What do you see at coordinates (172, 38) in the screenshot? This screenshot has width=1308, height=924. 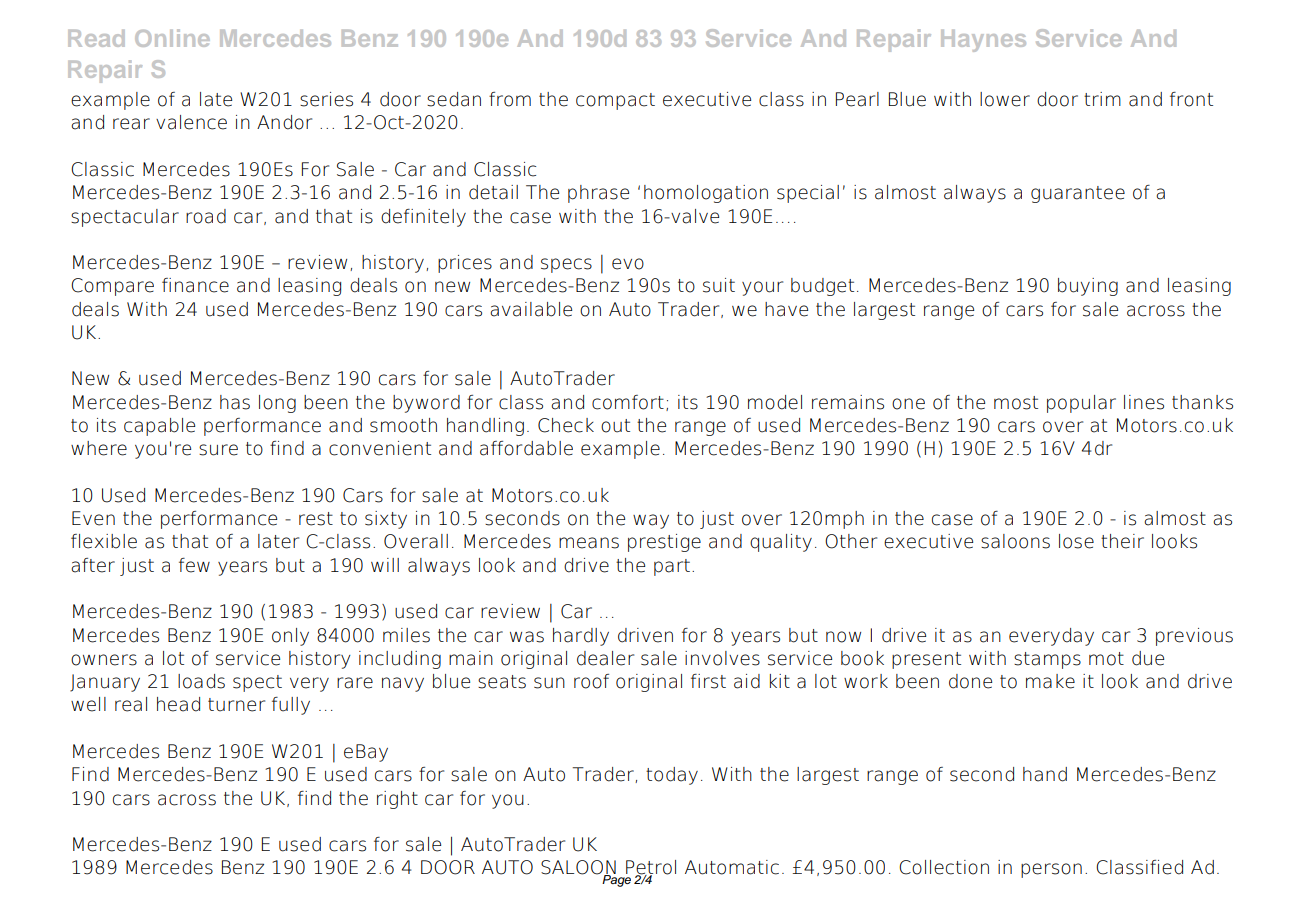 I see `Online` at bounding box center [172, 38].
